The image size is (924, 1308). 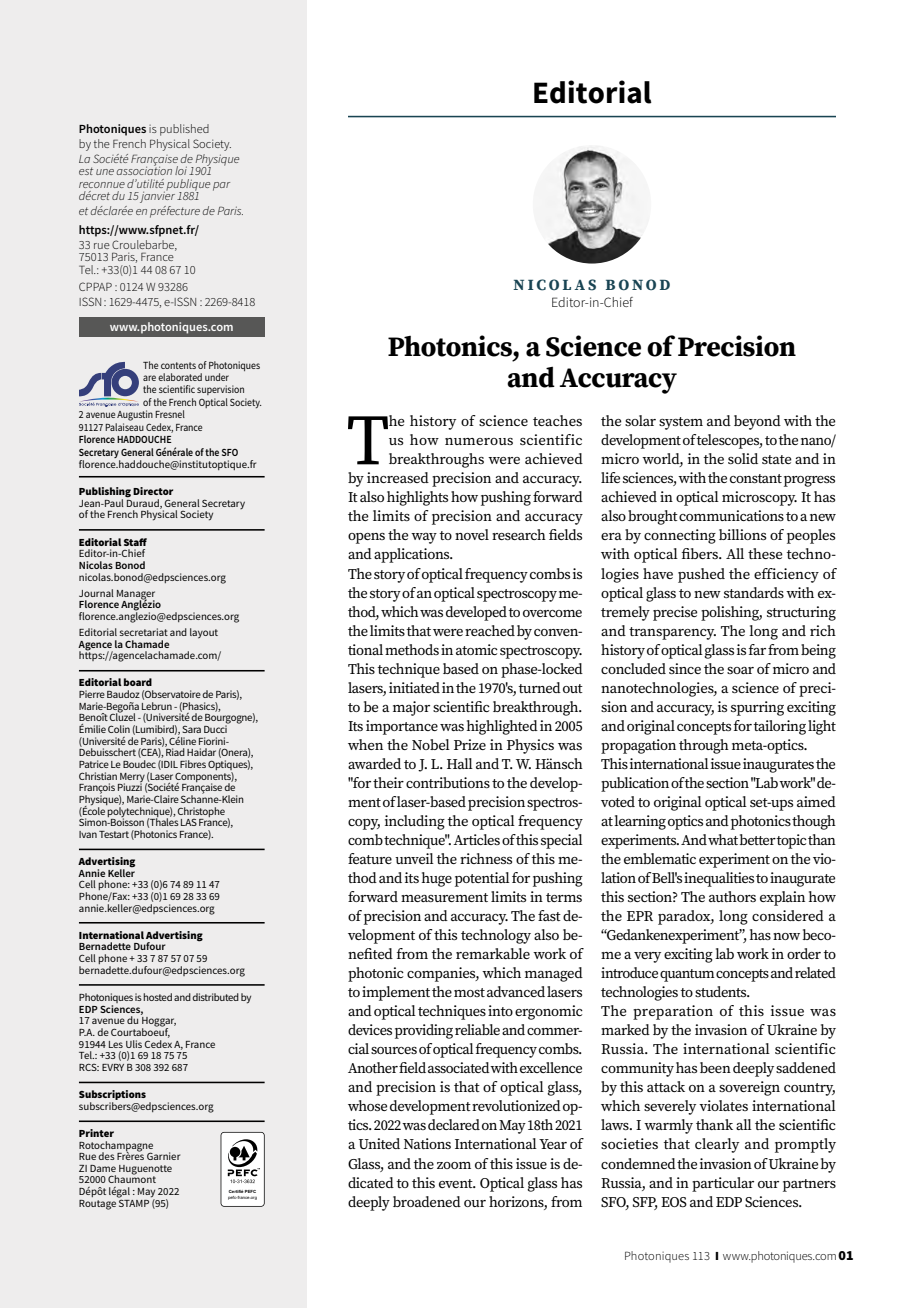 I want to click on hosted, so click(x=157, y=997).
